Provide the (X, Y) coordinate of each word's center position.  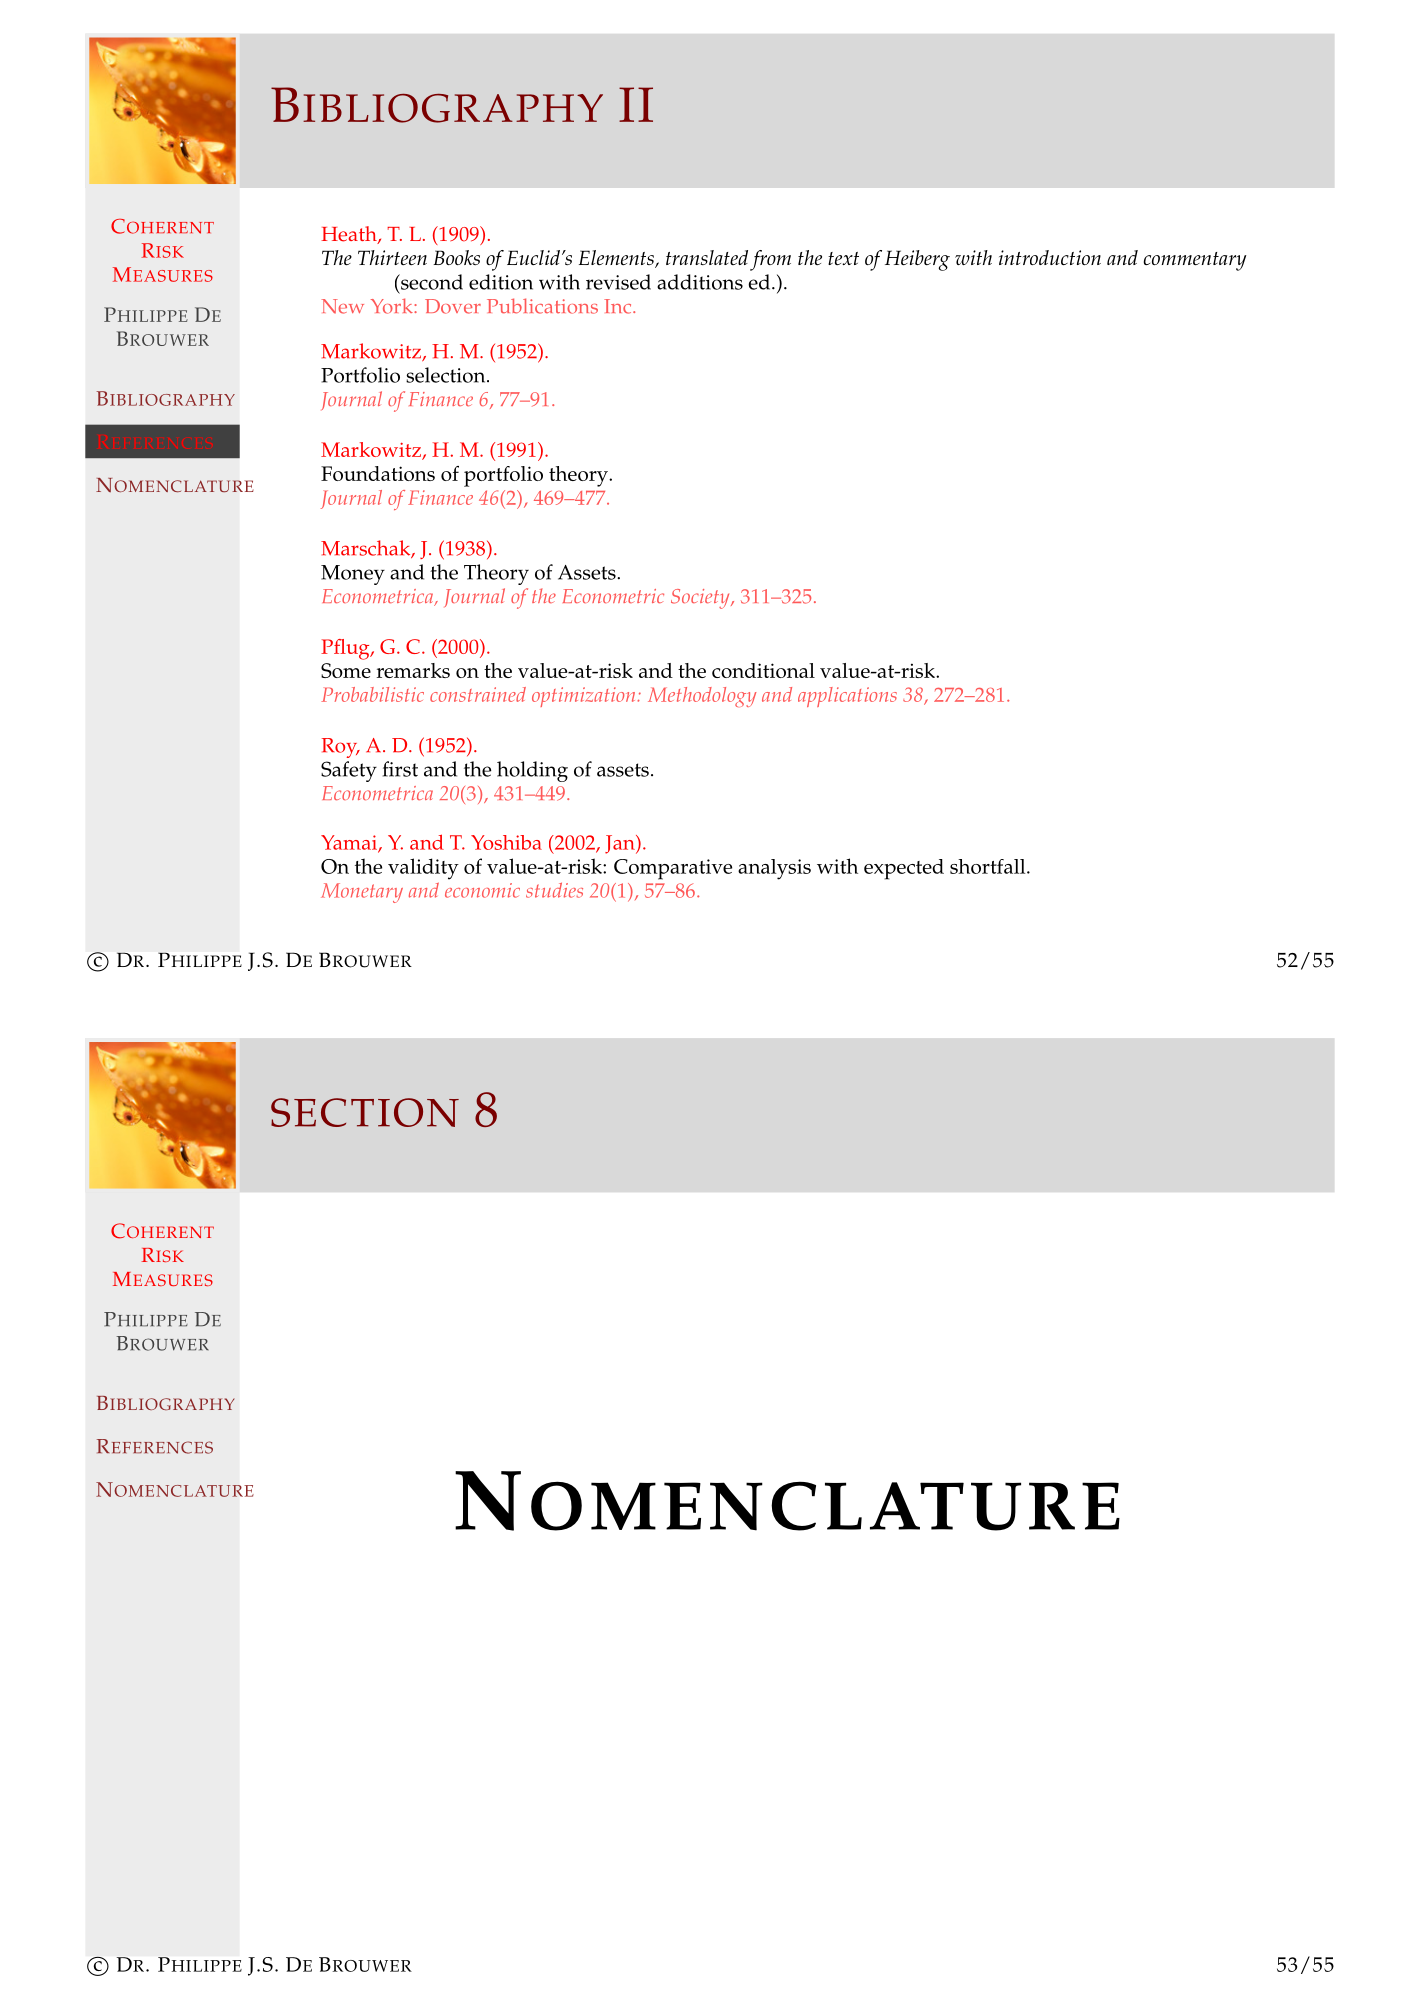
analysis (774, 869)
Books (456, 257)
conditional (763, 670)
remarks (413, 670)
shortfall (989, 866)
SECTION (365, 1112)
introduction (1050, 257)
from (770, 260)
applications (847, 697)
